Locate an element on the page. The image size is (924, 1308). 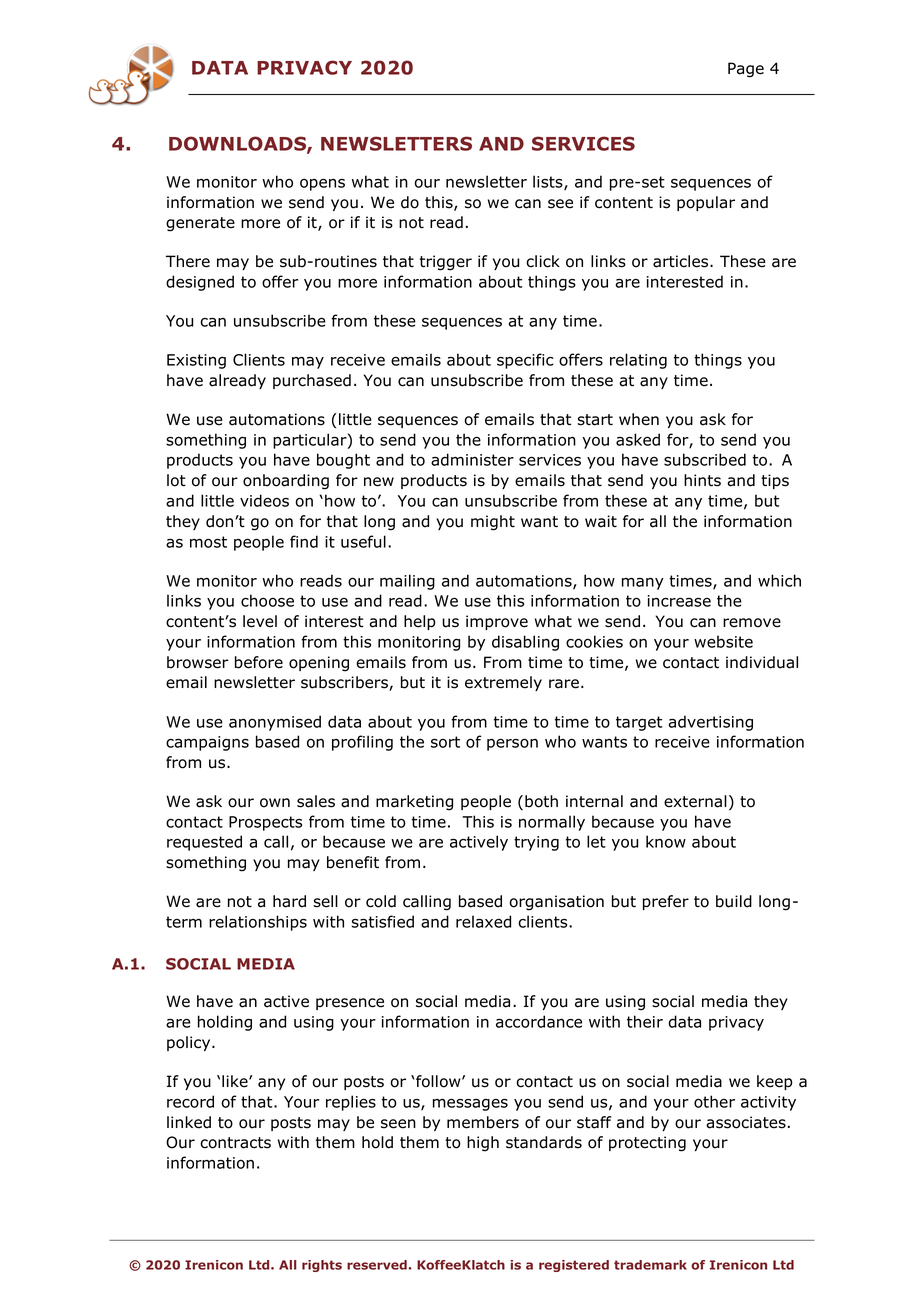
Page is located at coordinates (746, 70).
